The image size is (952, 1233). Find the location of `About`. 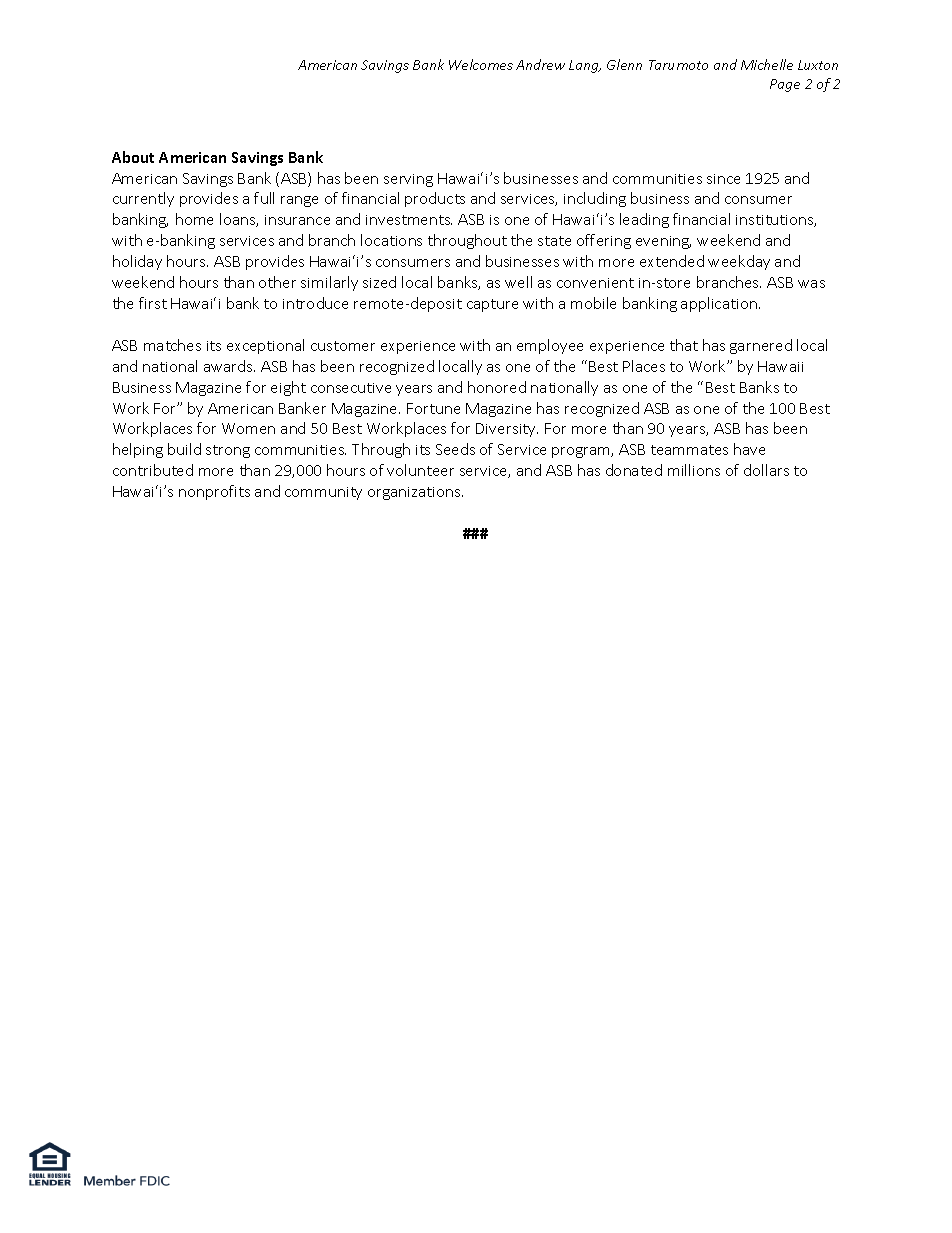

About is located at coordinates (133, 157).
